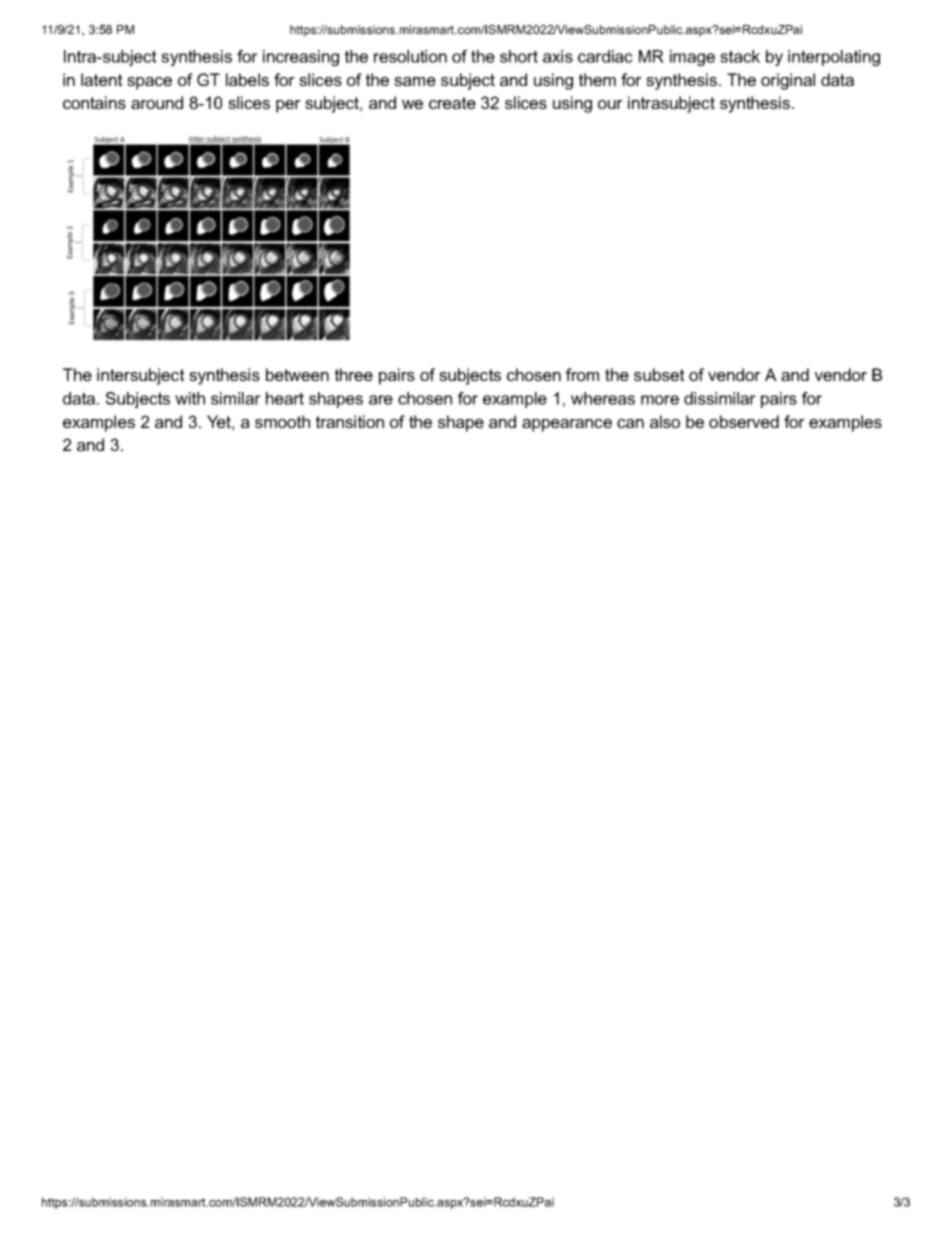  Describe the element at coordinates (190, 398) in the document. I see `with` at that location.
